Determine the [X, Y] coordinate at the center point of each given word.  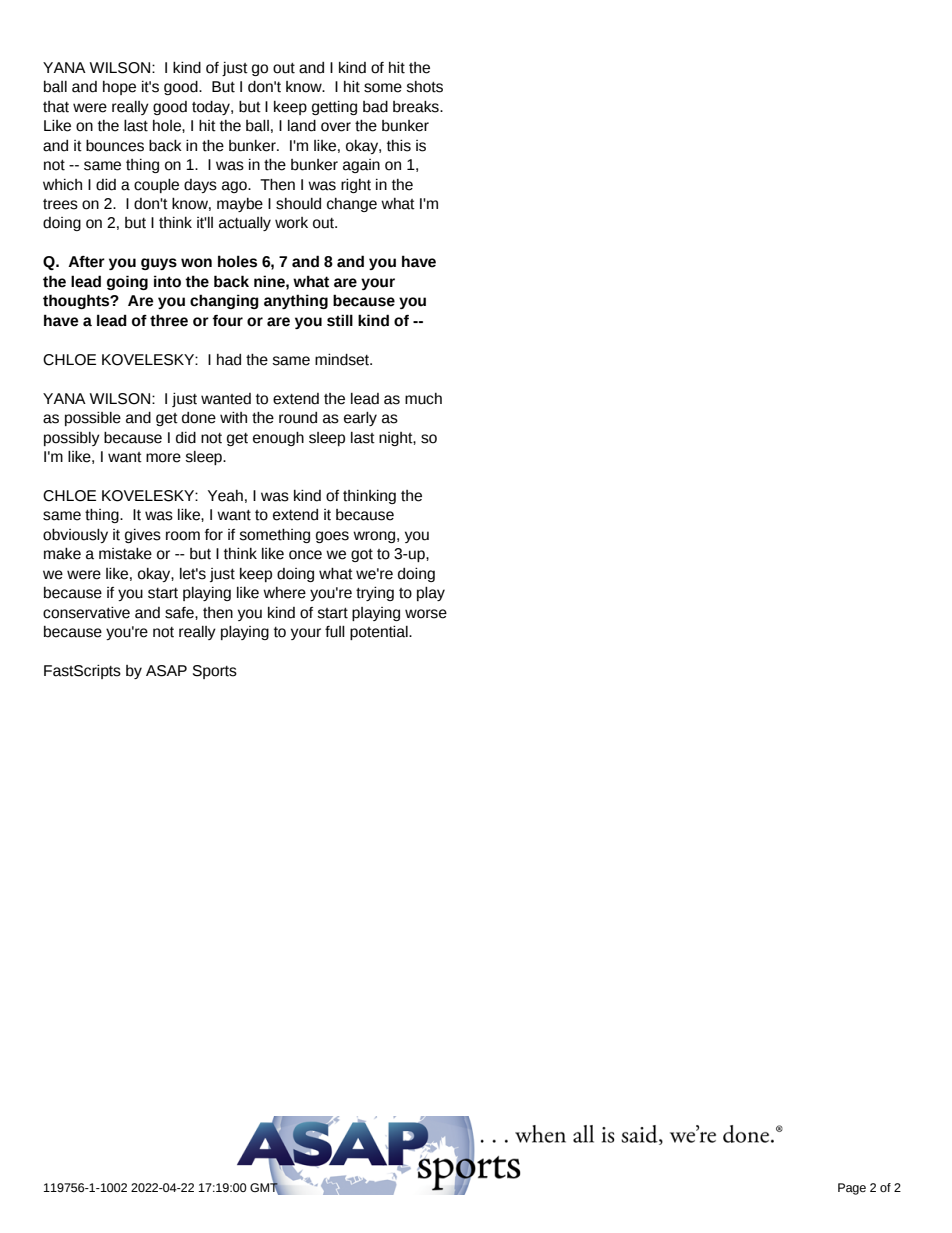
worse [426, 614]
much [423, 399]
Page [852, 1189]
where [284, 593]
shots [424, 87]
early [360, 419]
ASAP [166, 671]
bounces [115, 146]
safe [180, 613]
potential [380, 633]
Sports [215, 672]
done [199, 418]
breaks [417, 107]
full [335, 632]
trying [375, 594]
